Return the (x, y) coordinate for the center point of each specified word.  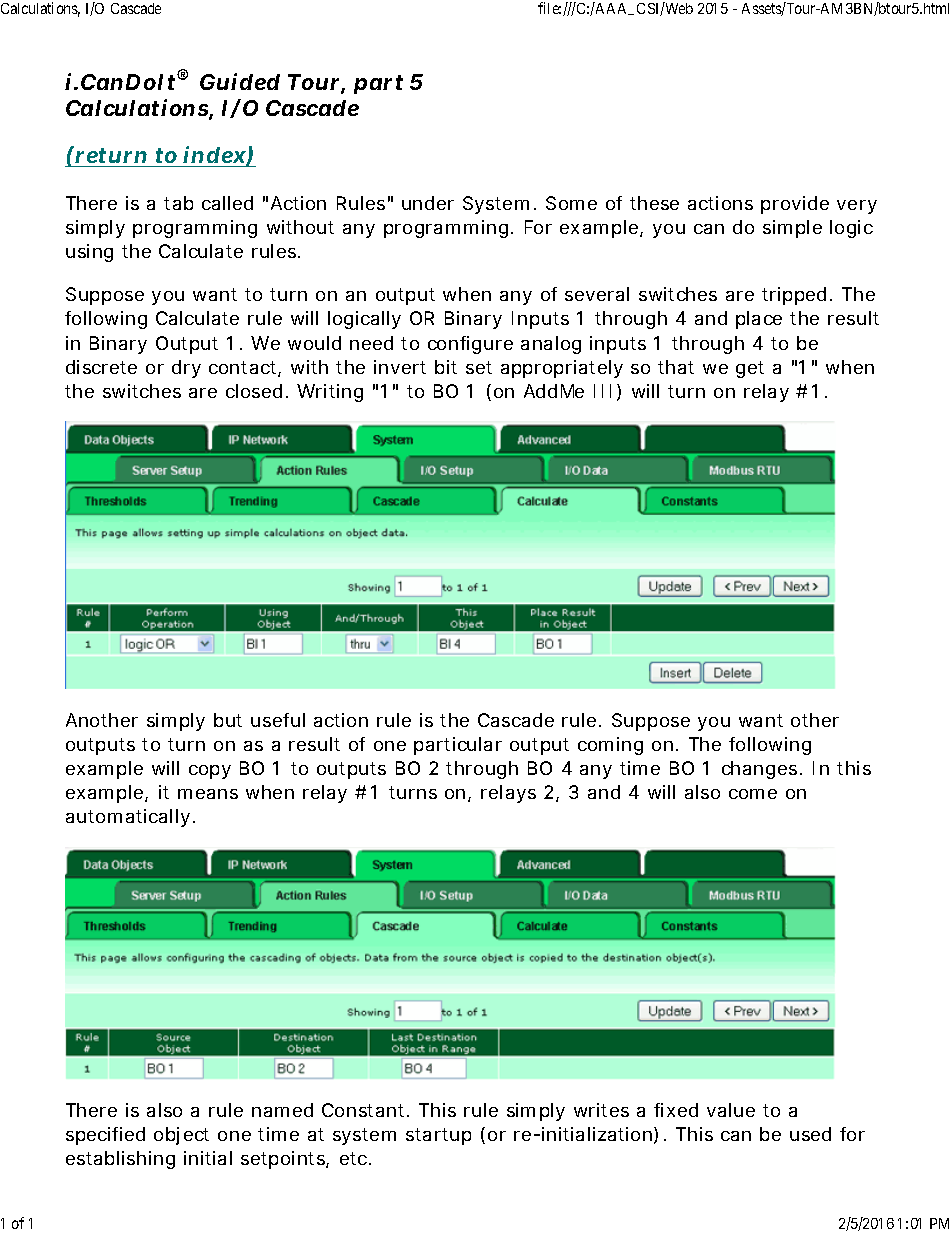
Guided (240, 81)
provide (795, 205)
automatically (128, 818)
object (181, 1136)
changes (759, 770)
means (208, 794)
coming (610, 746)
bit (446, 367)
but (228, 720)
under (428, 203)
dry (186, 369)
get (750, 369)
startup (438, 1136)
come (753, 794)
